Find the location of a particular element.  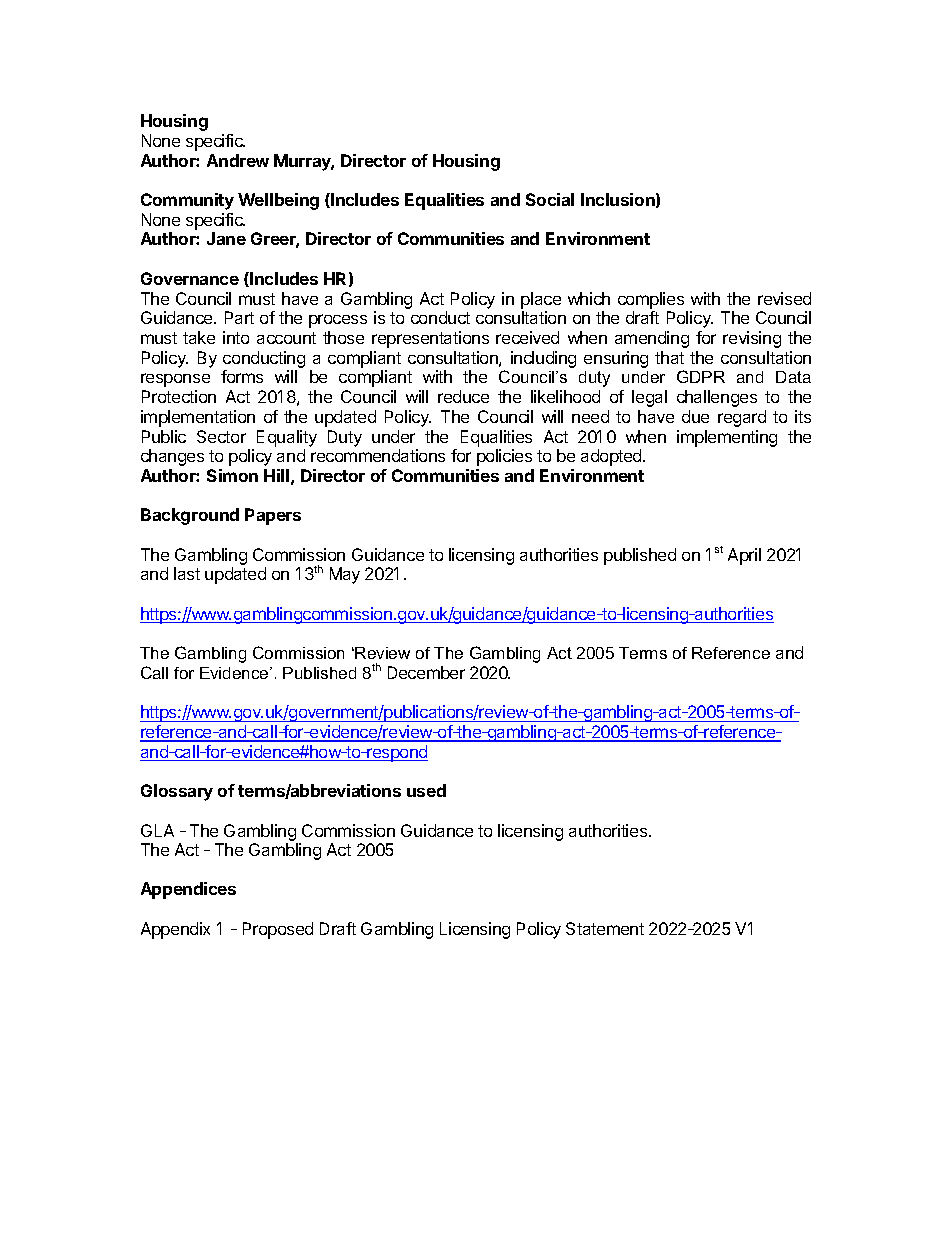

Statement is located at coordinates (605, 928).
